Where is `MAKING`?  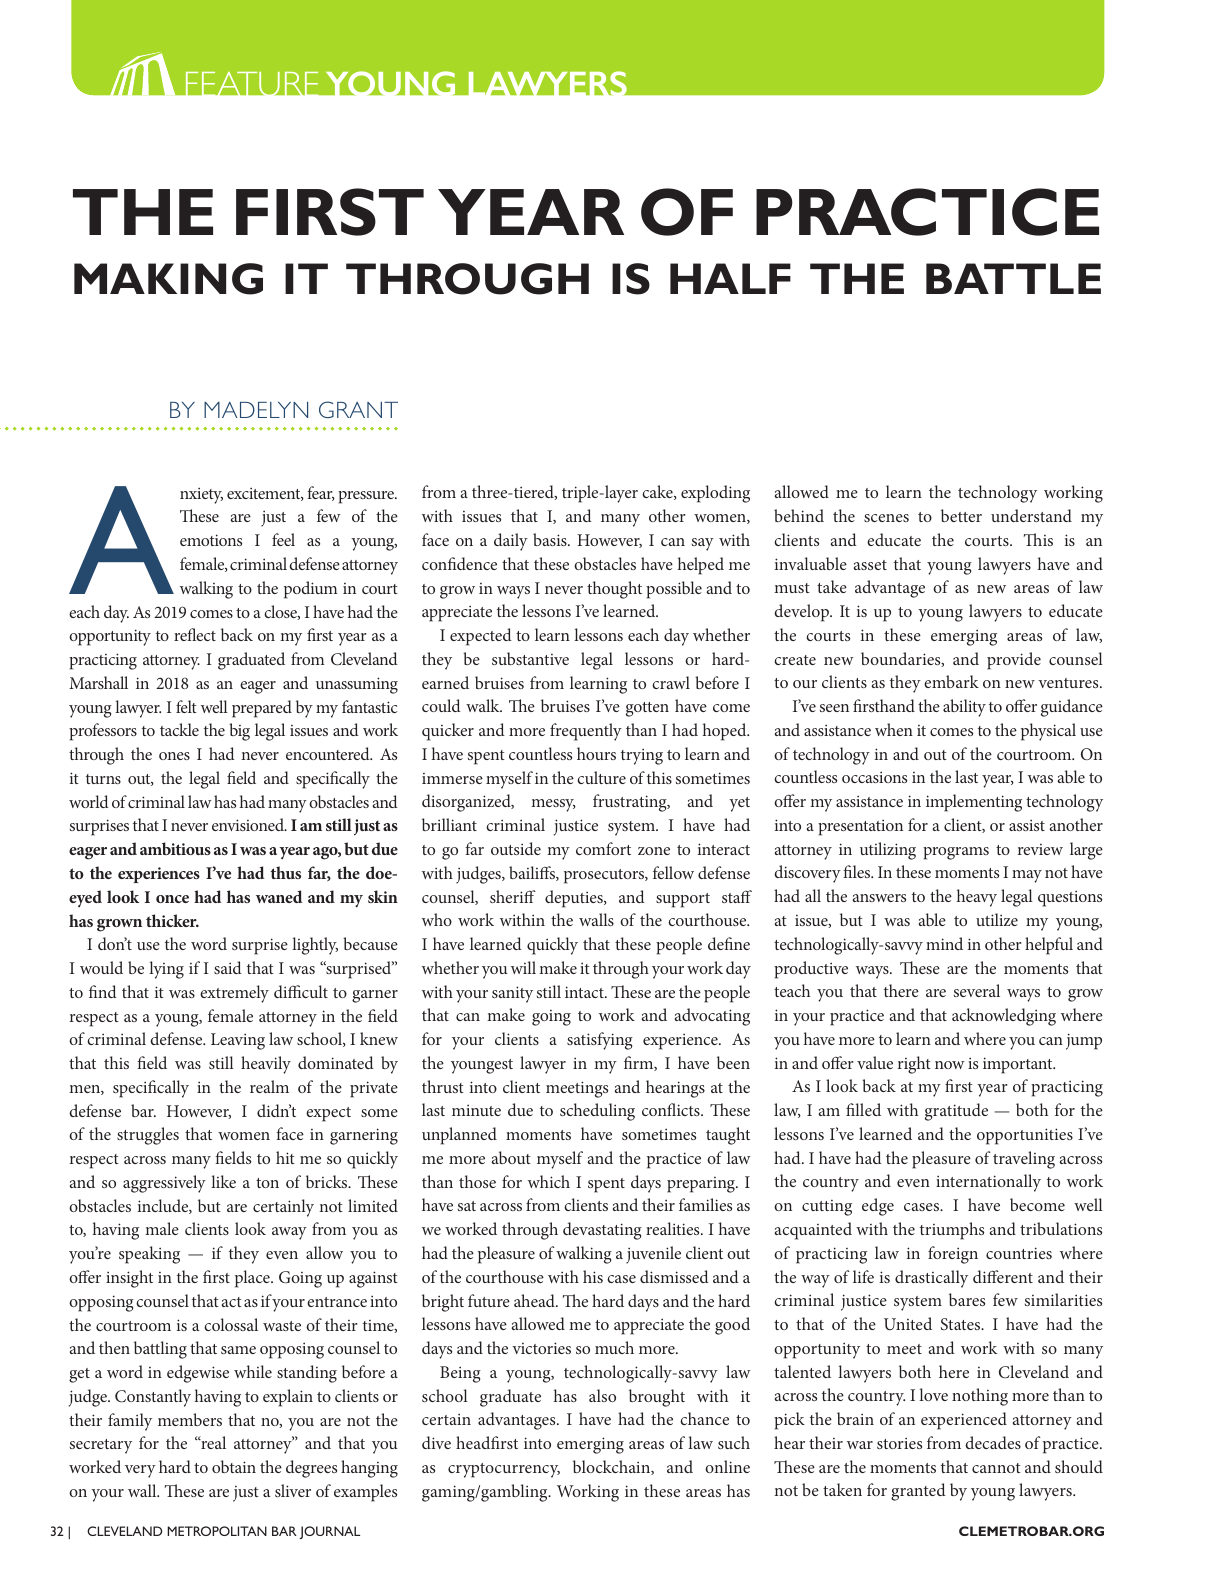
MAKING is located at coordinates (168, 279).
